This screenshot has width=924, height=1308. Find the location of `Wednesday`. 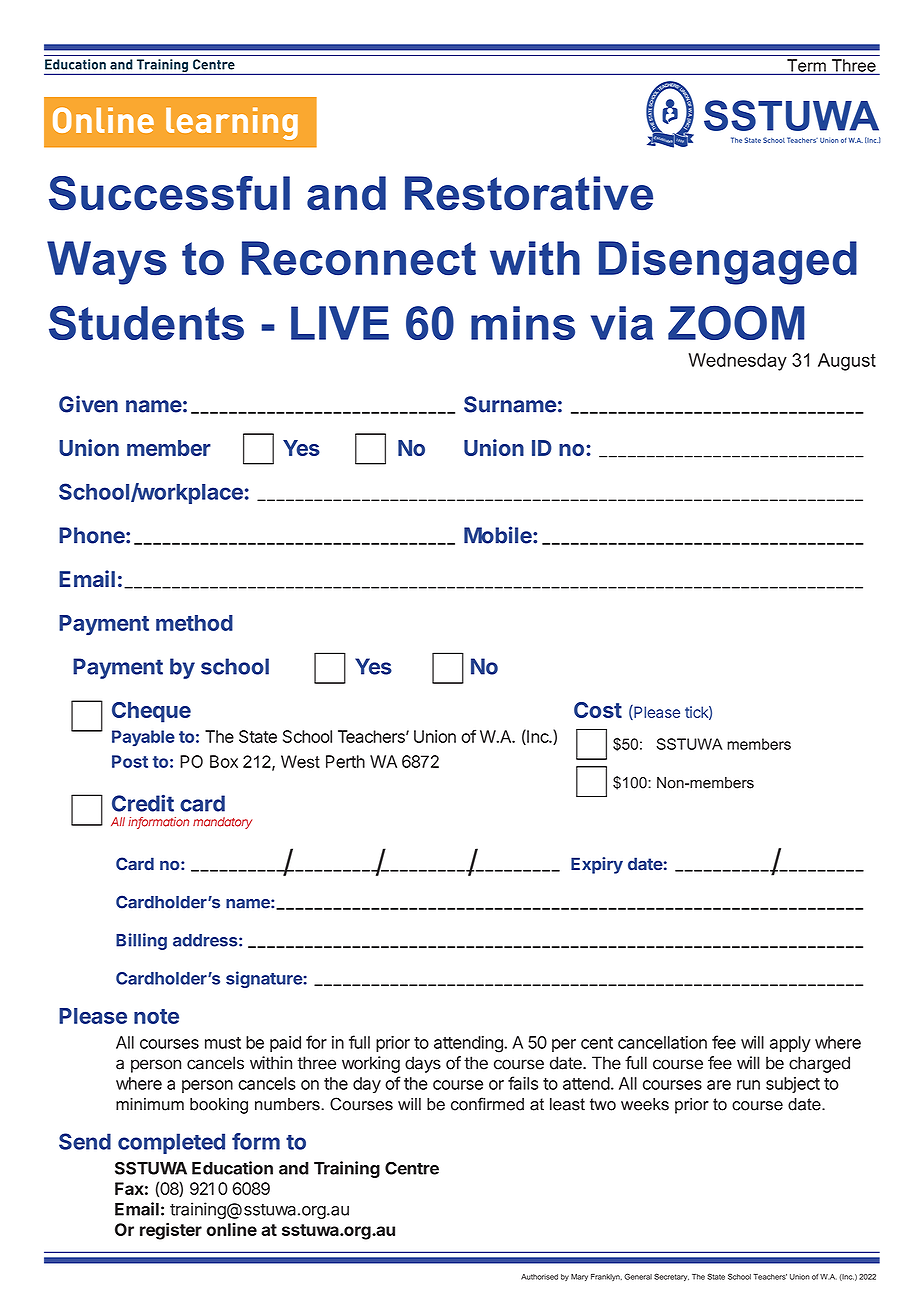

Wednesday is located at coordinates (738, 362).
